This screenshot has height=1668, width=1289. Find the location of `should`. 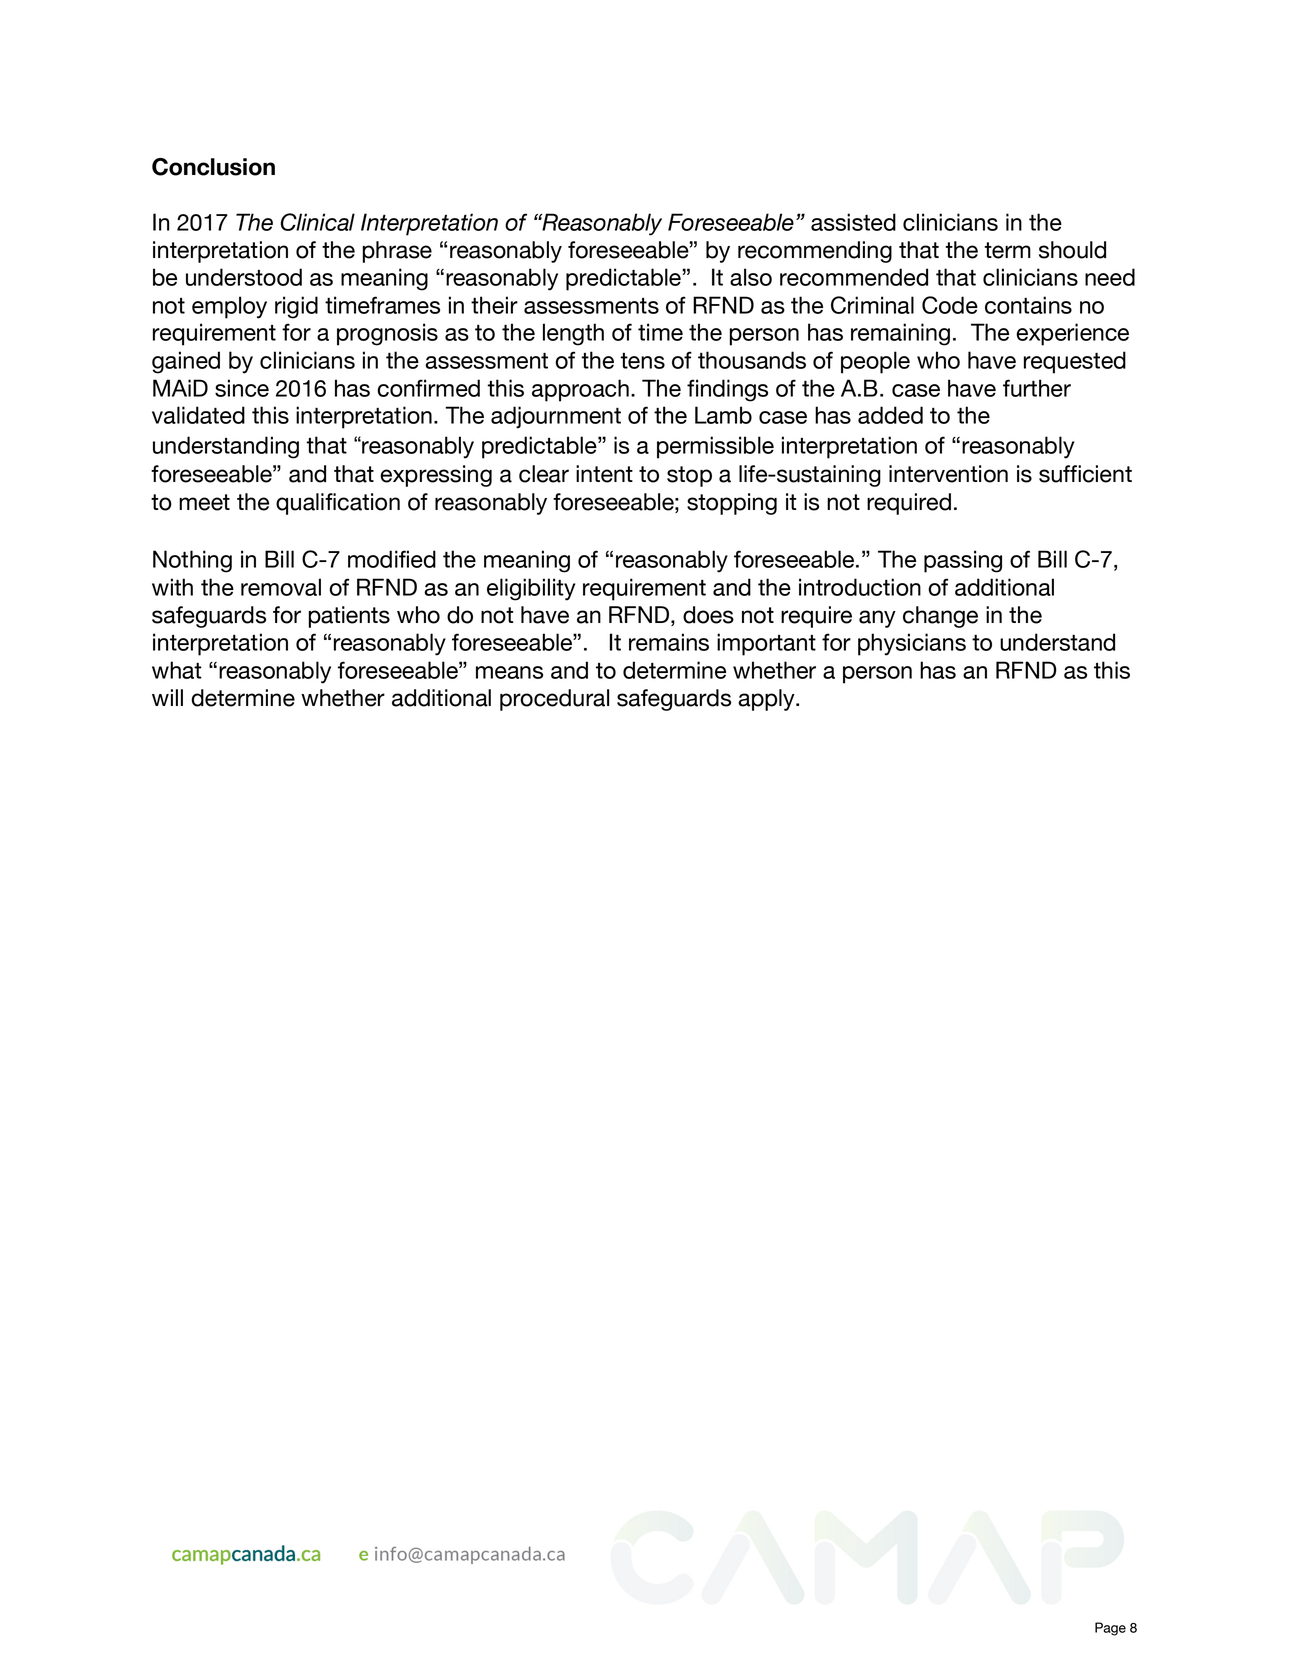

should is located at coordinates (1072, 250).
